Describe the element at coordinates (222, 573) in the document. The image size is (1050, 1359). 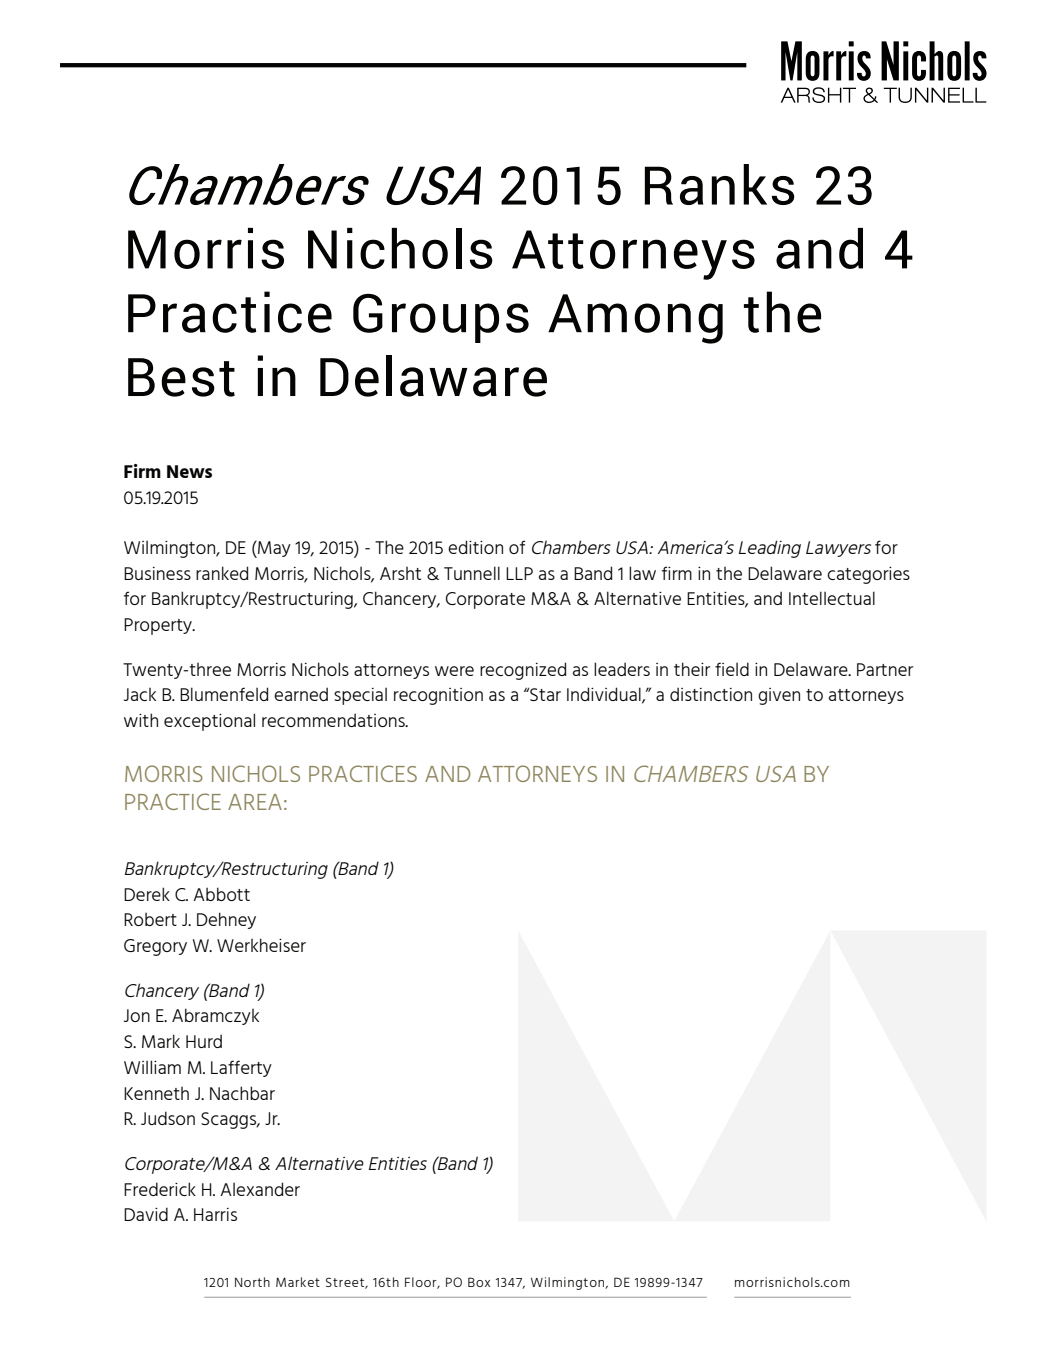
I see `ranked` at that location.
